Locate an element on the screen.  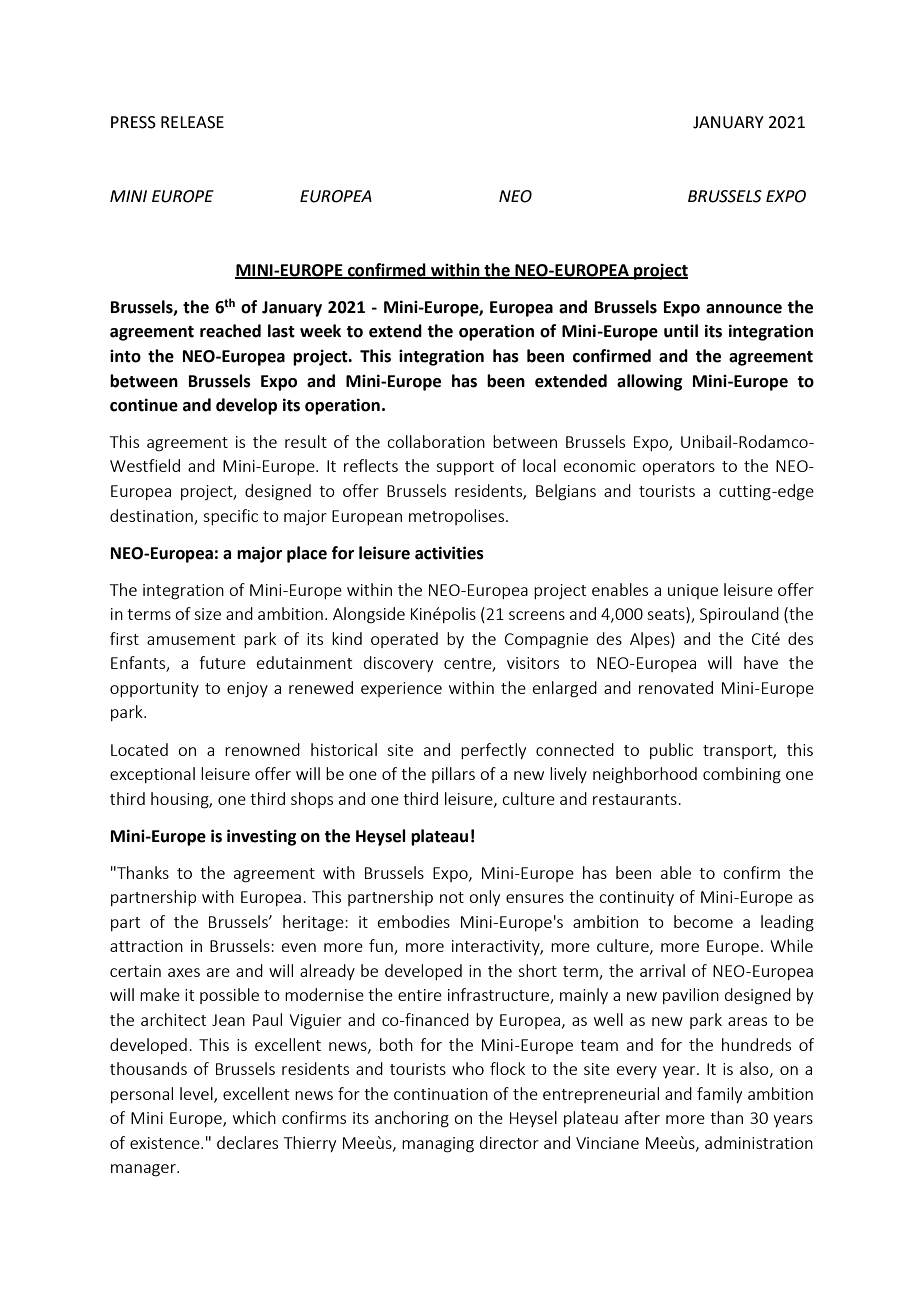
operated is located at coordinates (404, 640).
